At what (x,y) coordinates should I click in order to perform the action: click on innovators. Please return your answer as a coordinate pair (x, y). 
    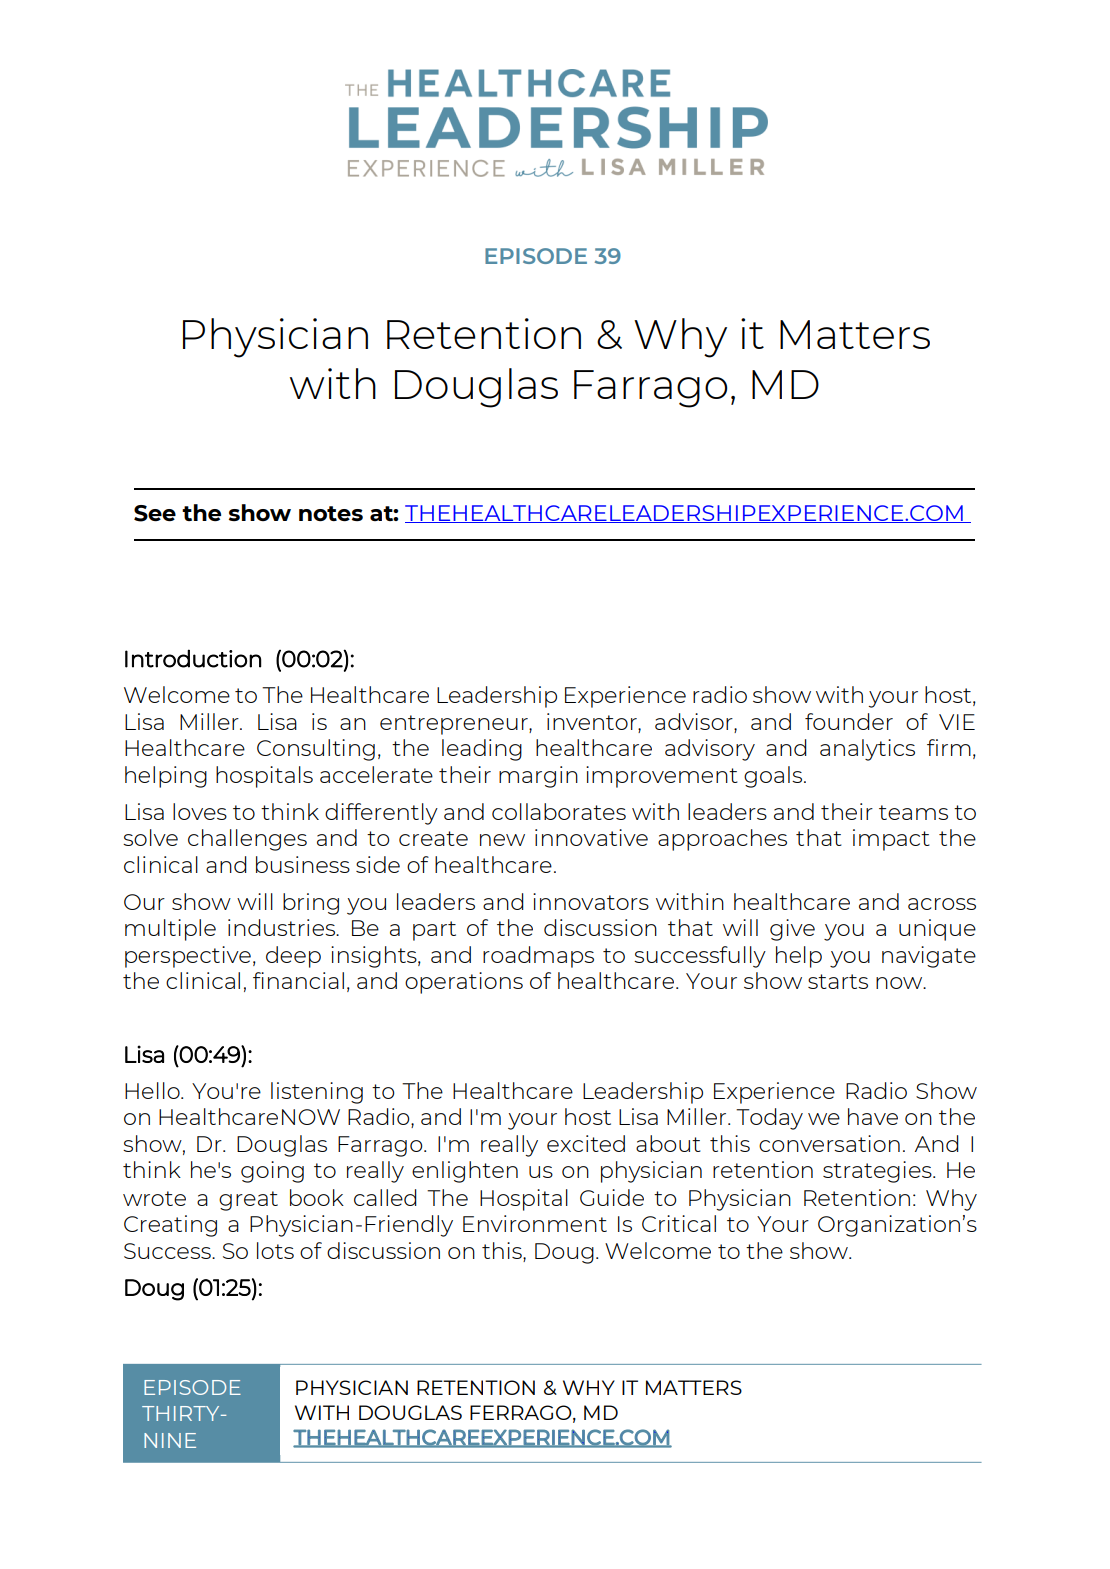
    Looking at the image, I should click on (591, 901).
